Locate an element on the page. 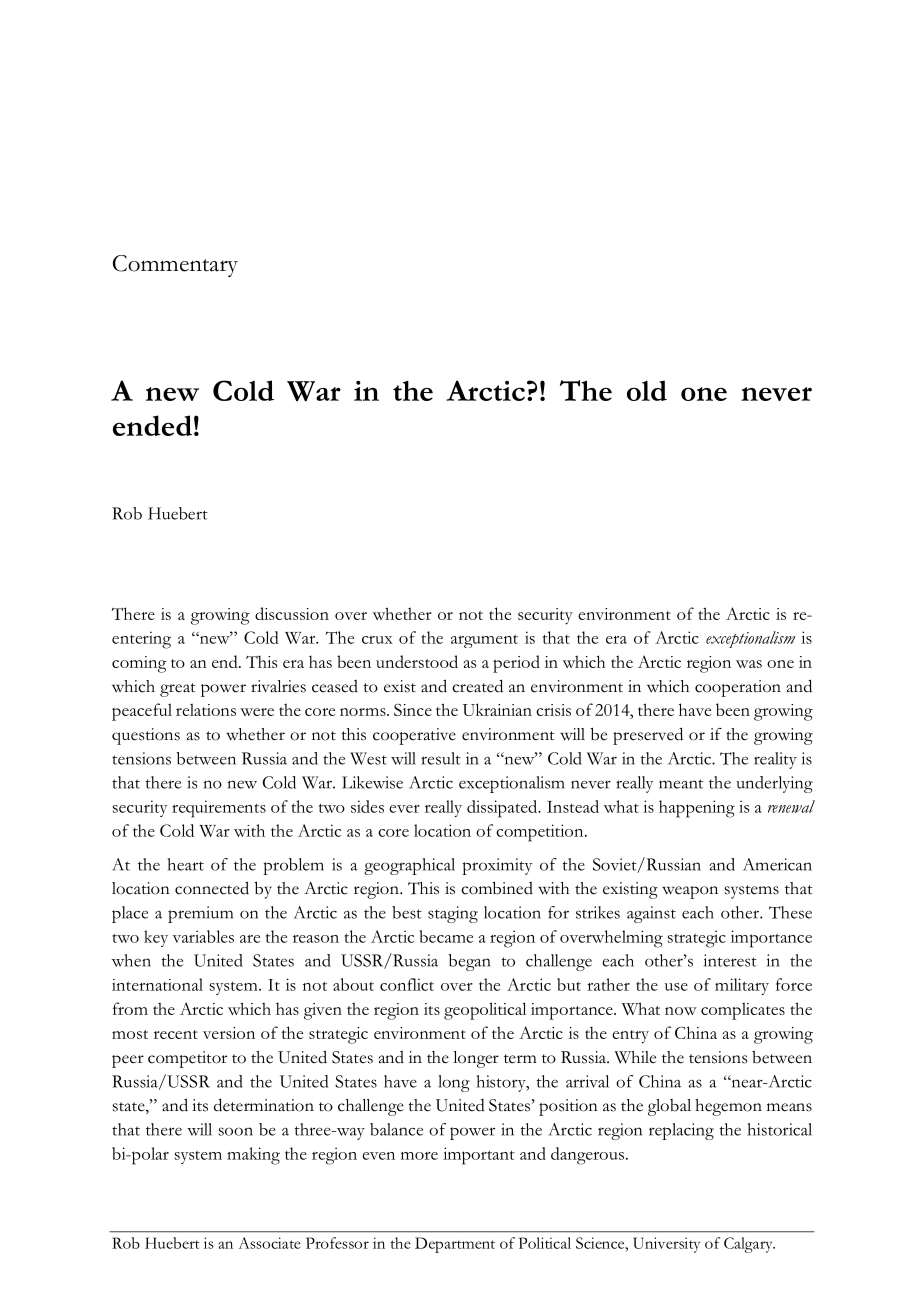 The height and width of the page is (1308, 924). ended is located at coordinates (152, 425).
